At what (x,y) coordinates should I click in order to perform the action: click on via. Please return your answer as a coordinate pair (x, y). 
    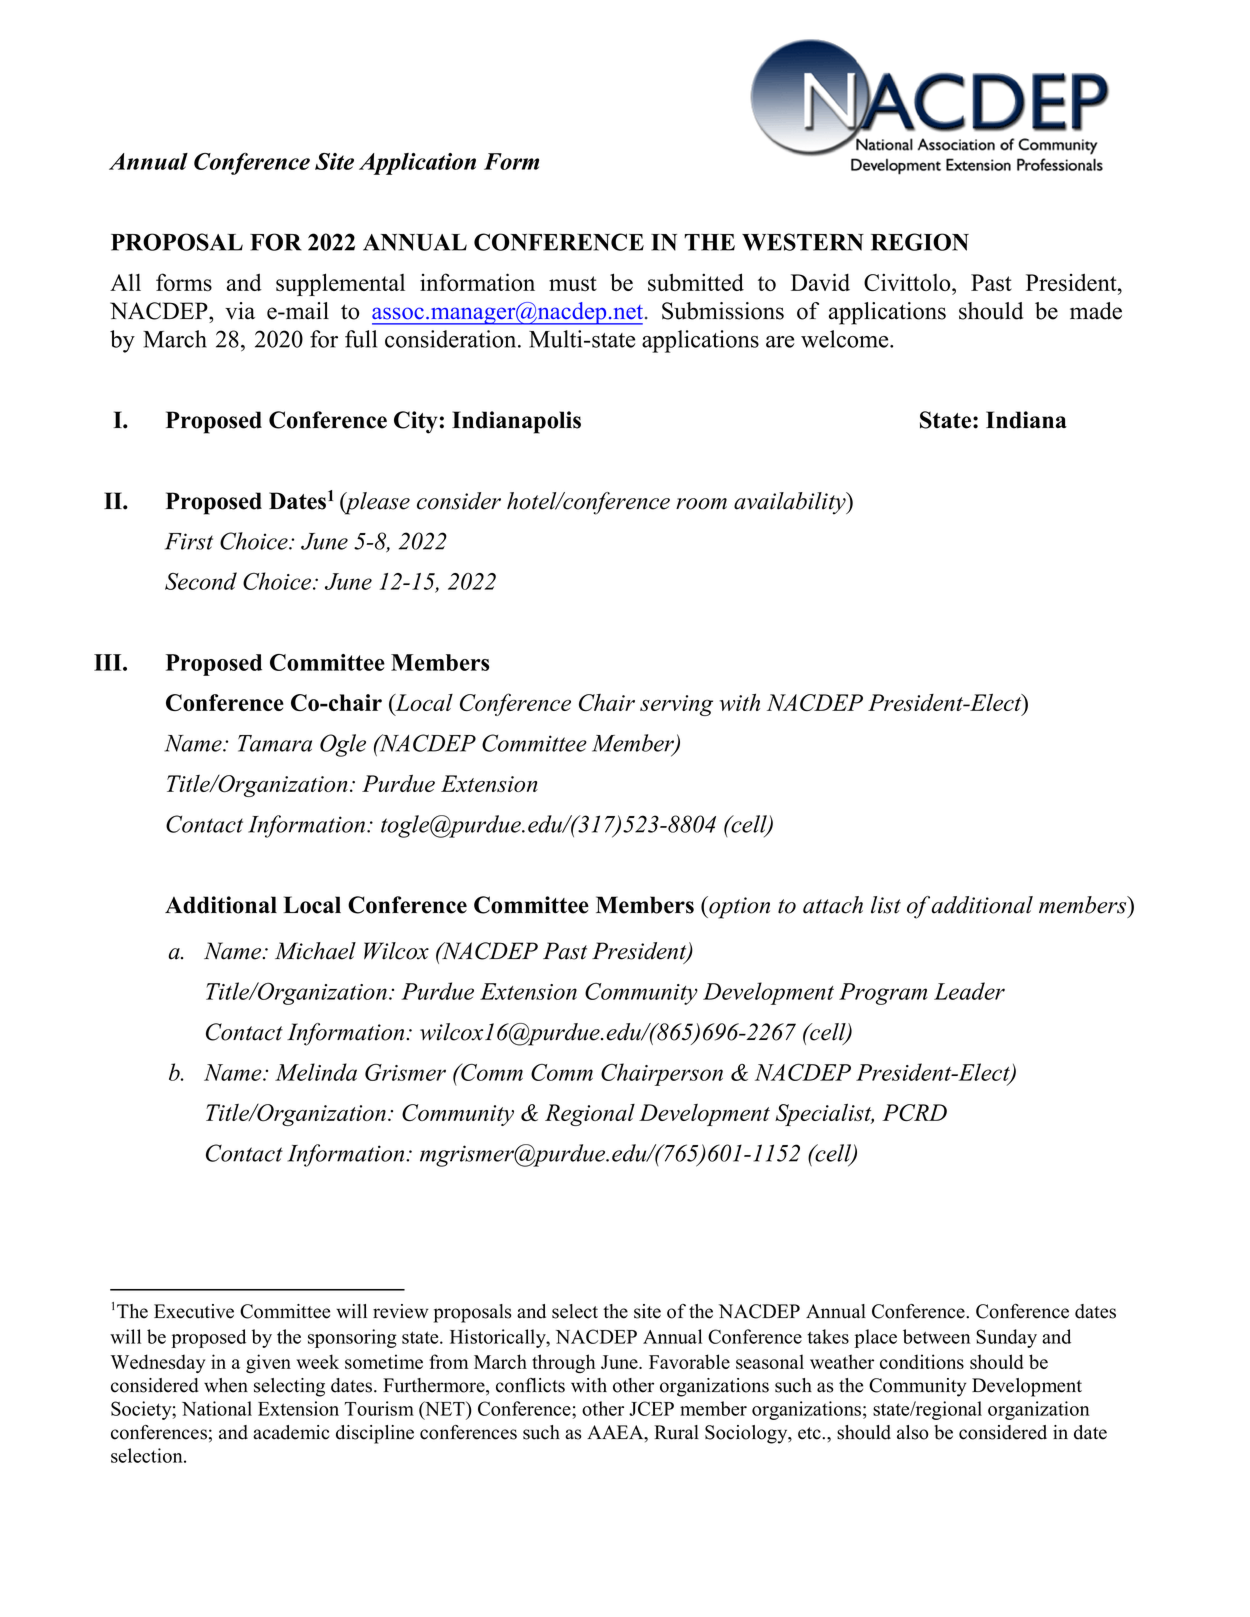
    Looking at the image, I should click on (240, 311).
